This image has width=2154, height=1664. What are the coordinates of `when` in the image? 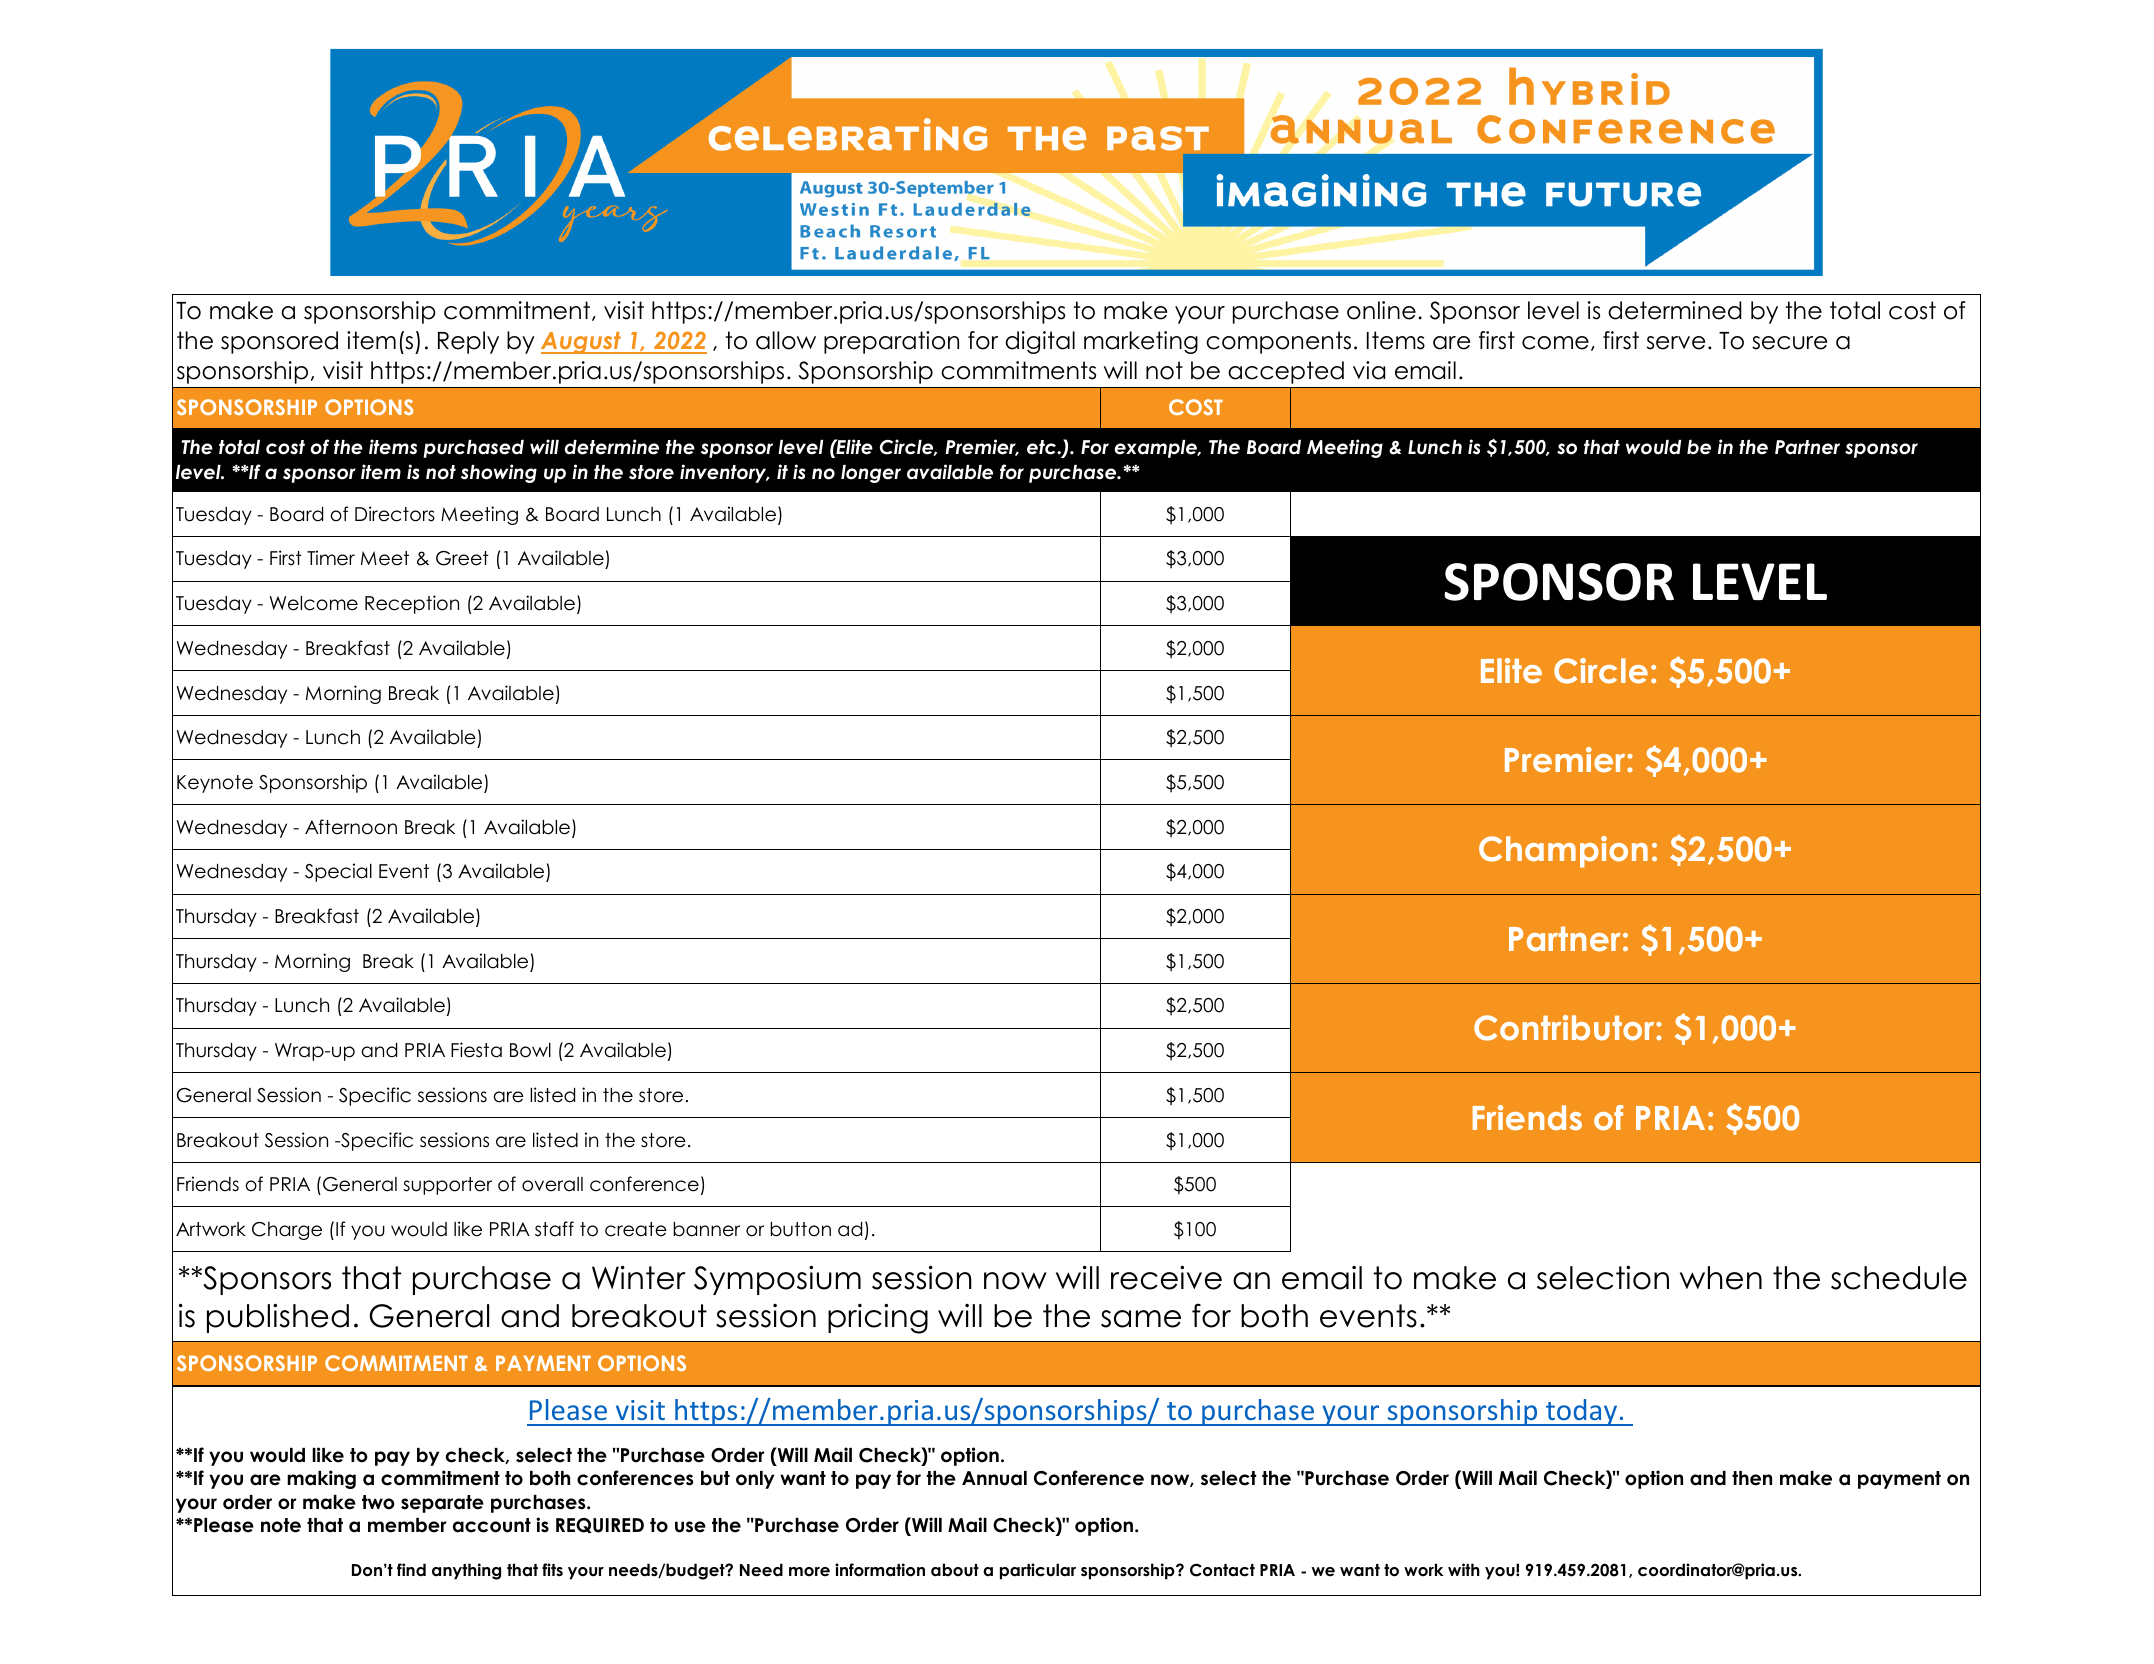 It's located at (1721, 1278).
